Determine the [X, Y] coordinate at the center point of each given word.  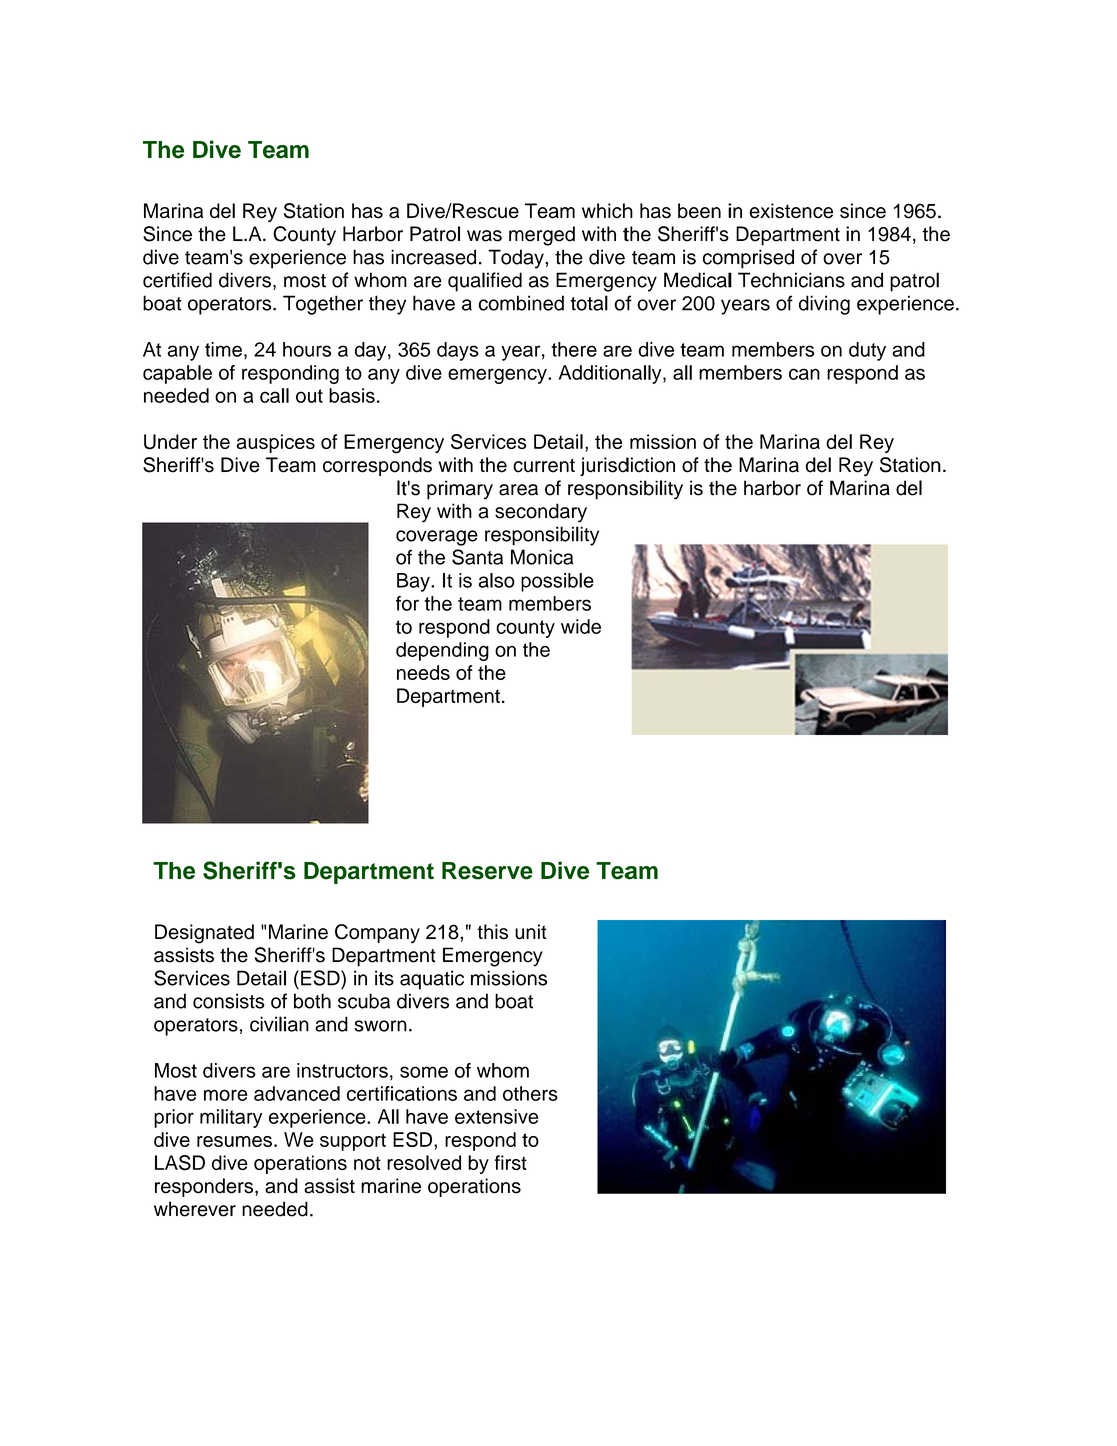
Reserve [487, 871]
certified [177, 280]
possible [557, 582]
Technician [786, 280]
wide [581, 626]
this [492, 932]
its [384, 978]
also [497, 580]
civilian [279, 1024]
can [804, 374]
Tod [505, 257]
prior [174, 1118]
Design [186, 934]
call [274, 395]
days [458, 351]
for [407, 603]
